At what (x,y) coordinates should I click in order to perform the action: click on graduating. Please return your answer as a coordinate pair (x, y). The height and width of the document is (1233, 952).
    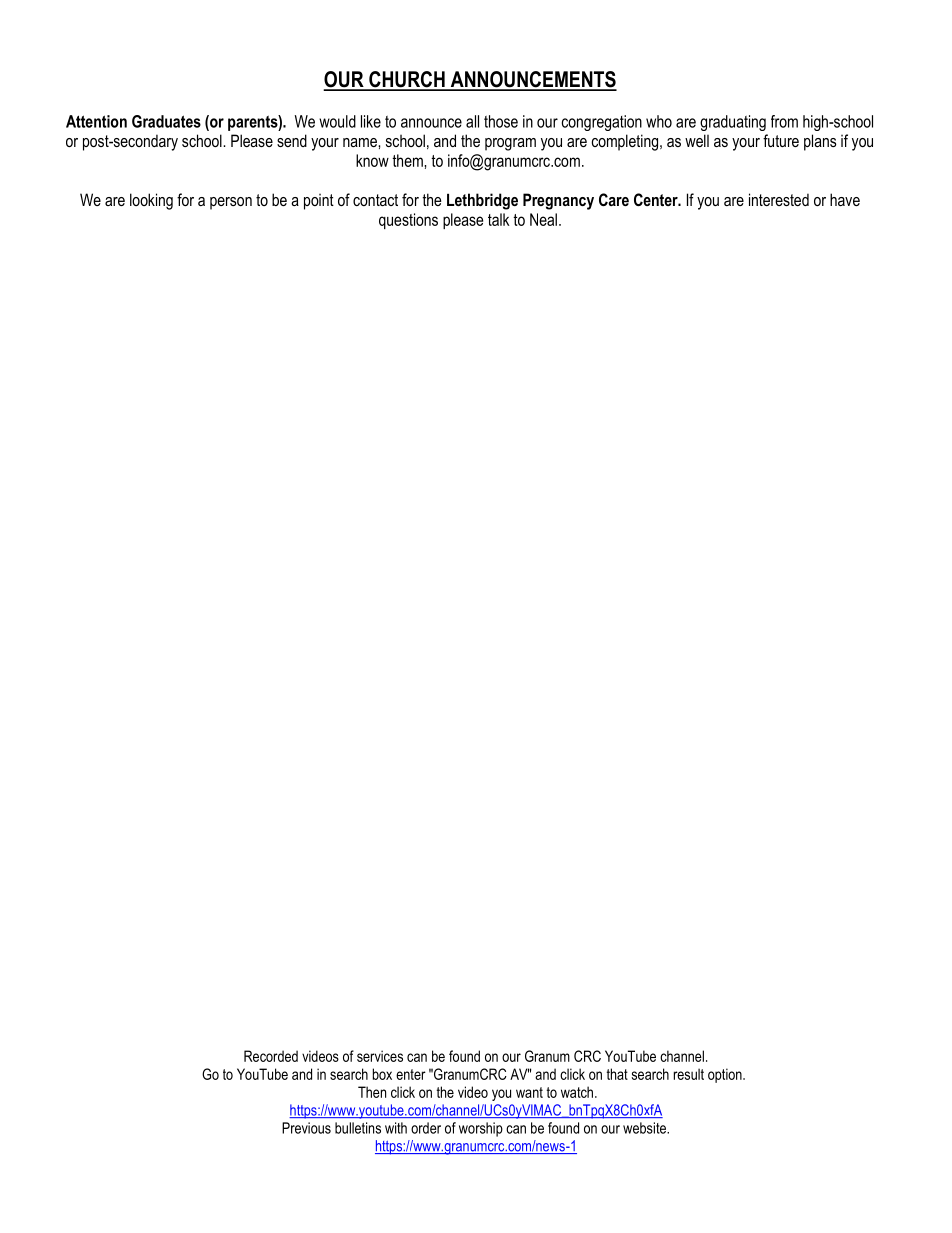
    Looking at the image, I should click on (733, 123).
